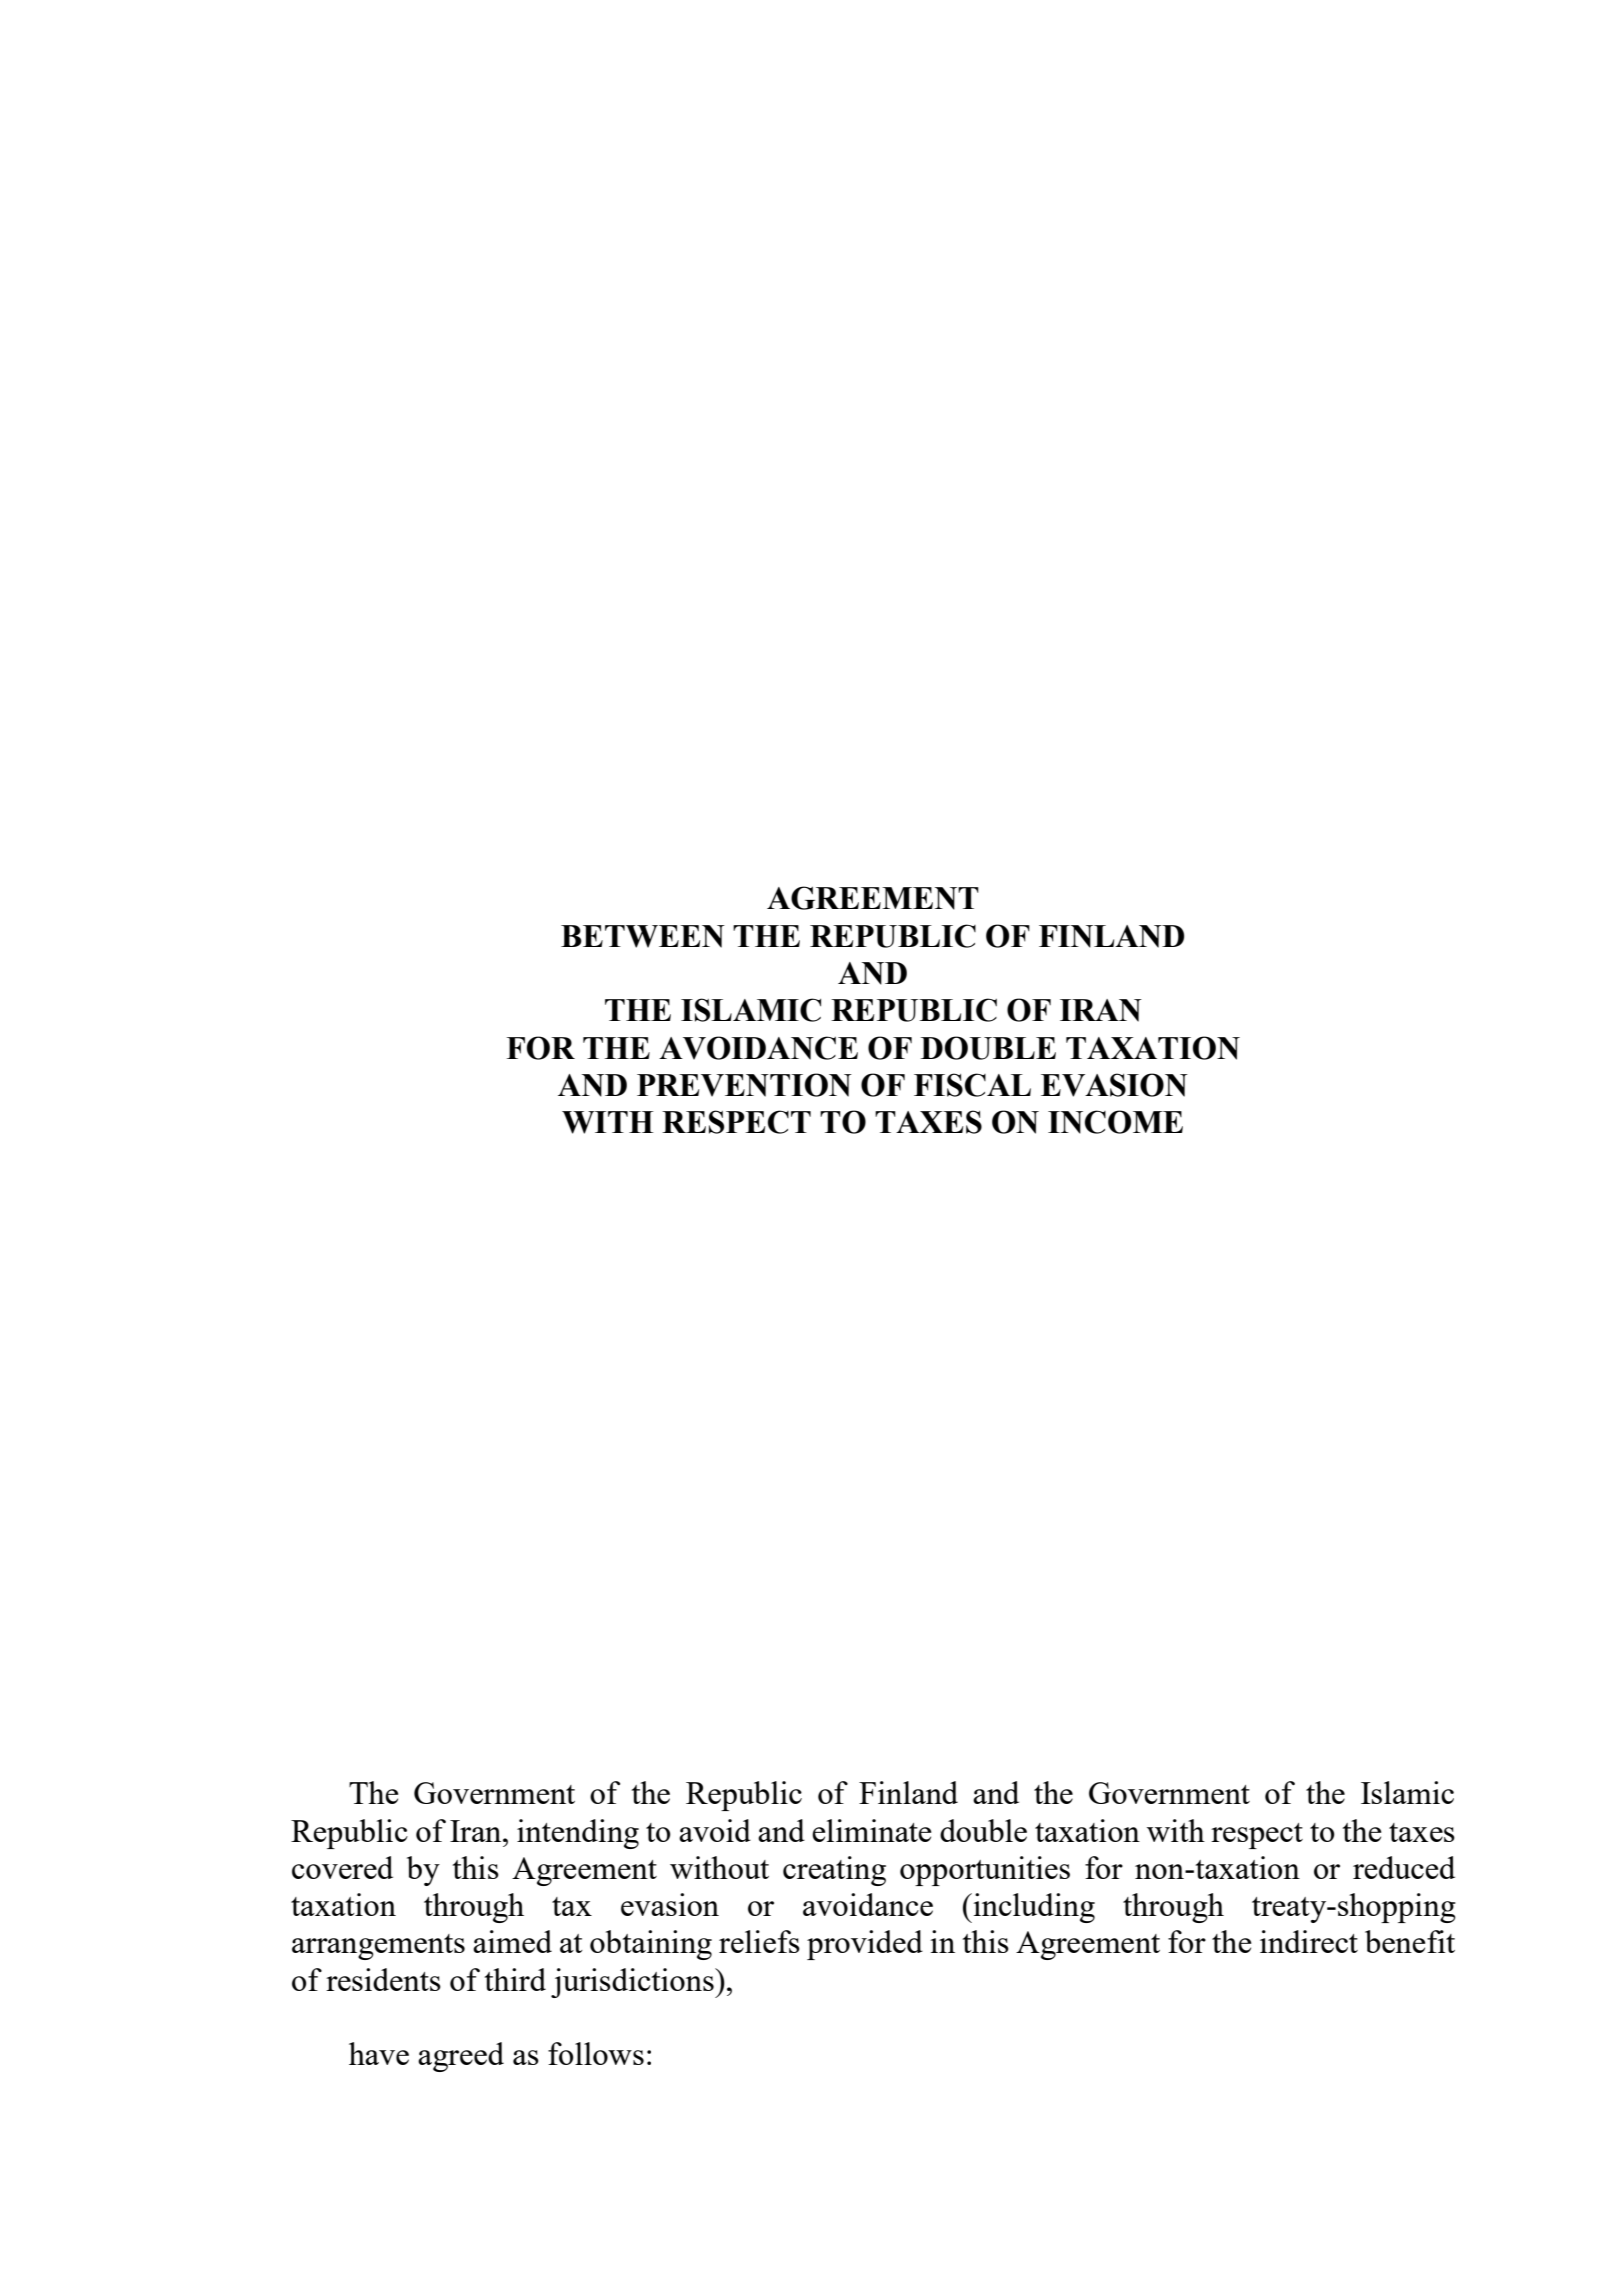 The width and height of the page is (1609, 2276). Describe the element at coordinates (1309, 1941) in the page. I see `indirect` at that location.
